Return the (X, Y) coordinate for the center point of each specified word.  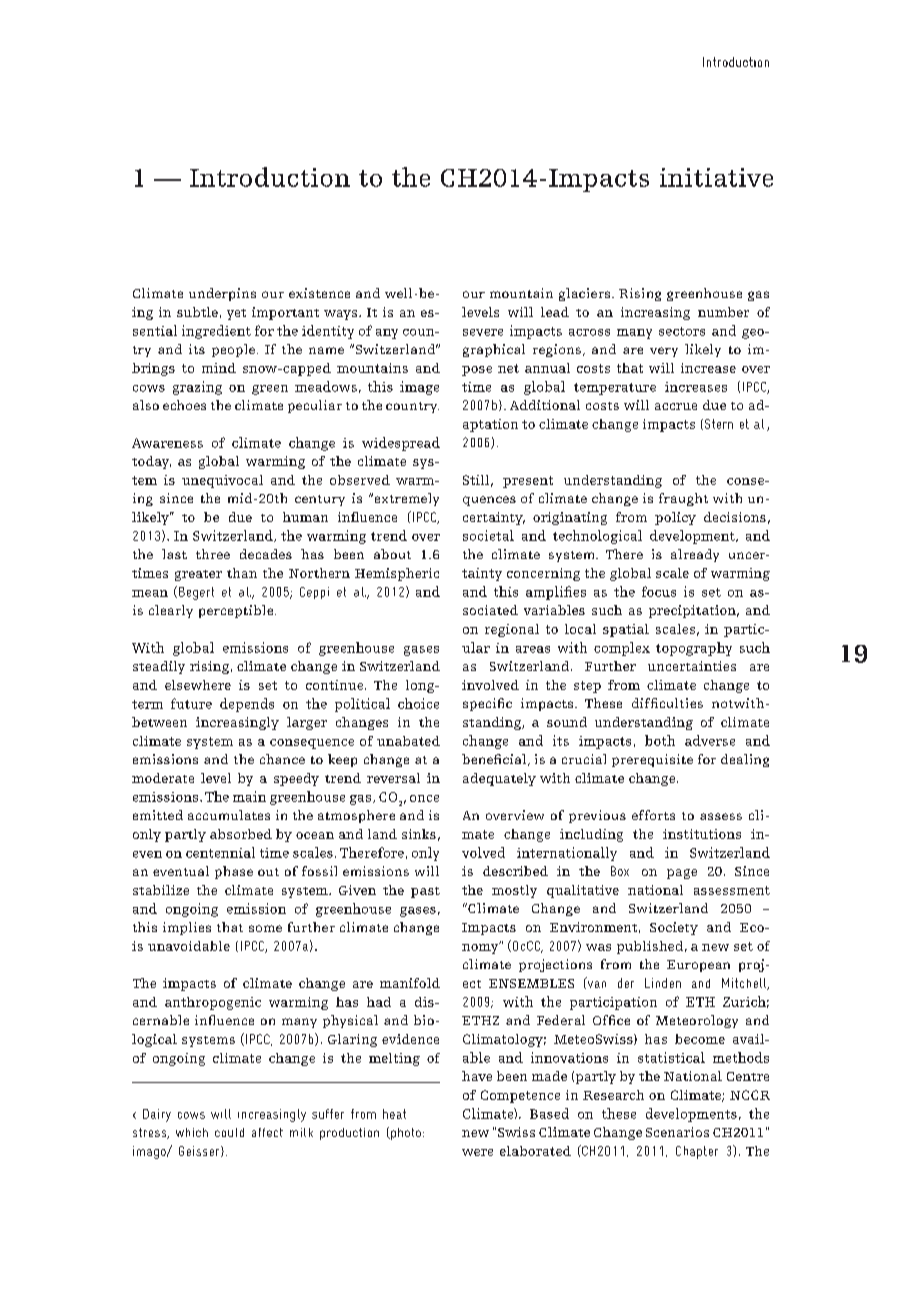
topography (694, 649)
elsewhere (198, 685)
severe (483, 332)
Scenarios (677, 1132)
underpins (222, 294)
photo (405, 1134)
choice (418, 703)
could (229, 1132)
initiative (716, 177)
